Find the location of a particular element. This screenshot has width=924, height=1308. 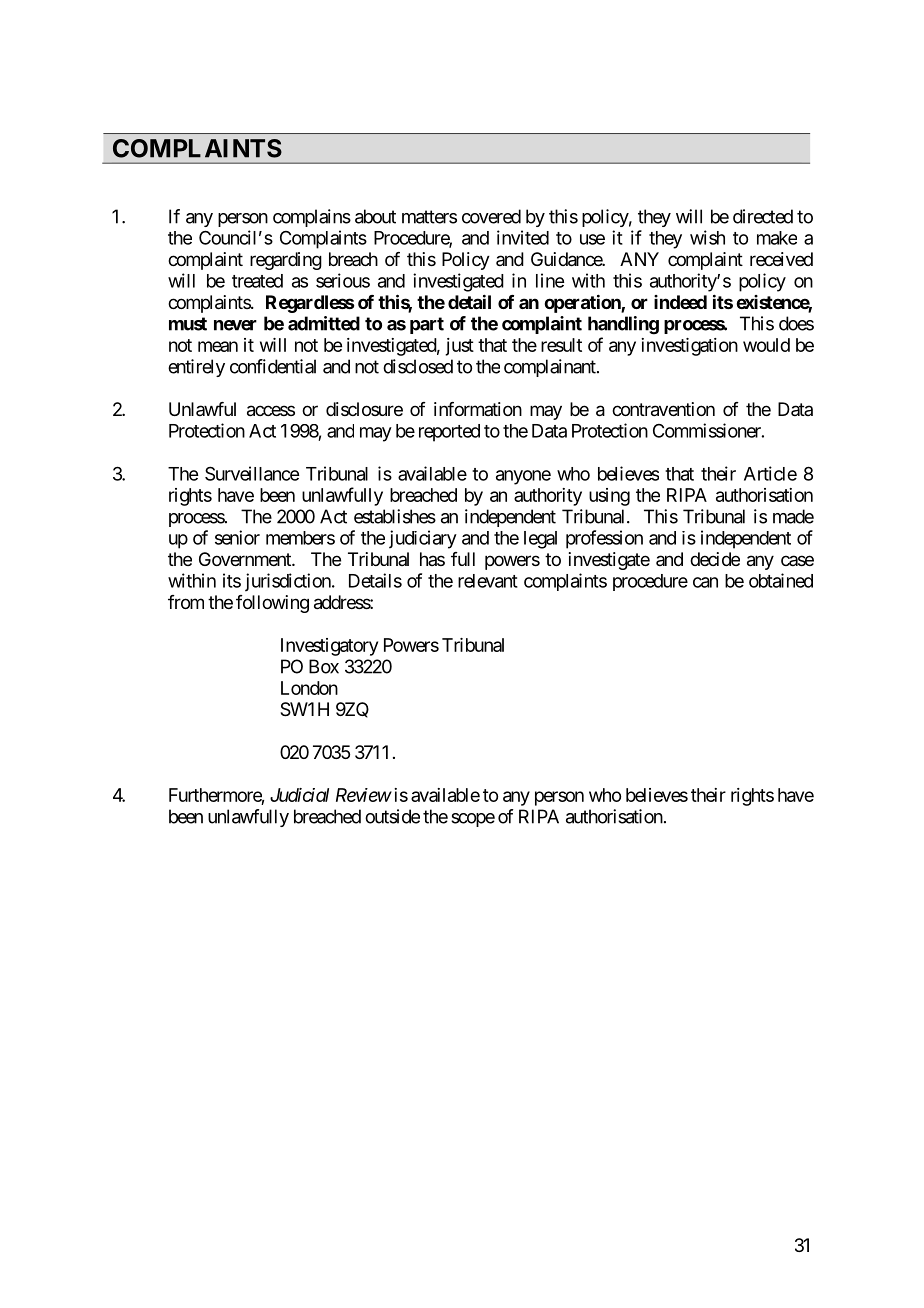

Surveillance is located at coordinates (252, 473).
